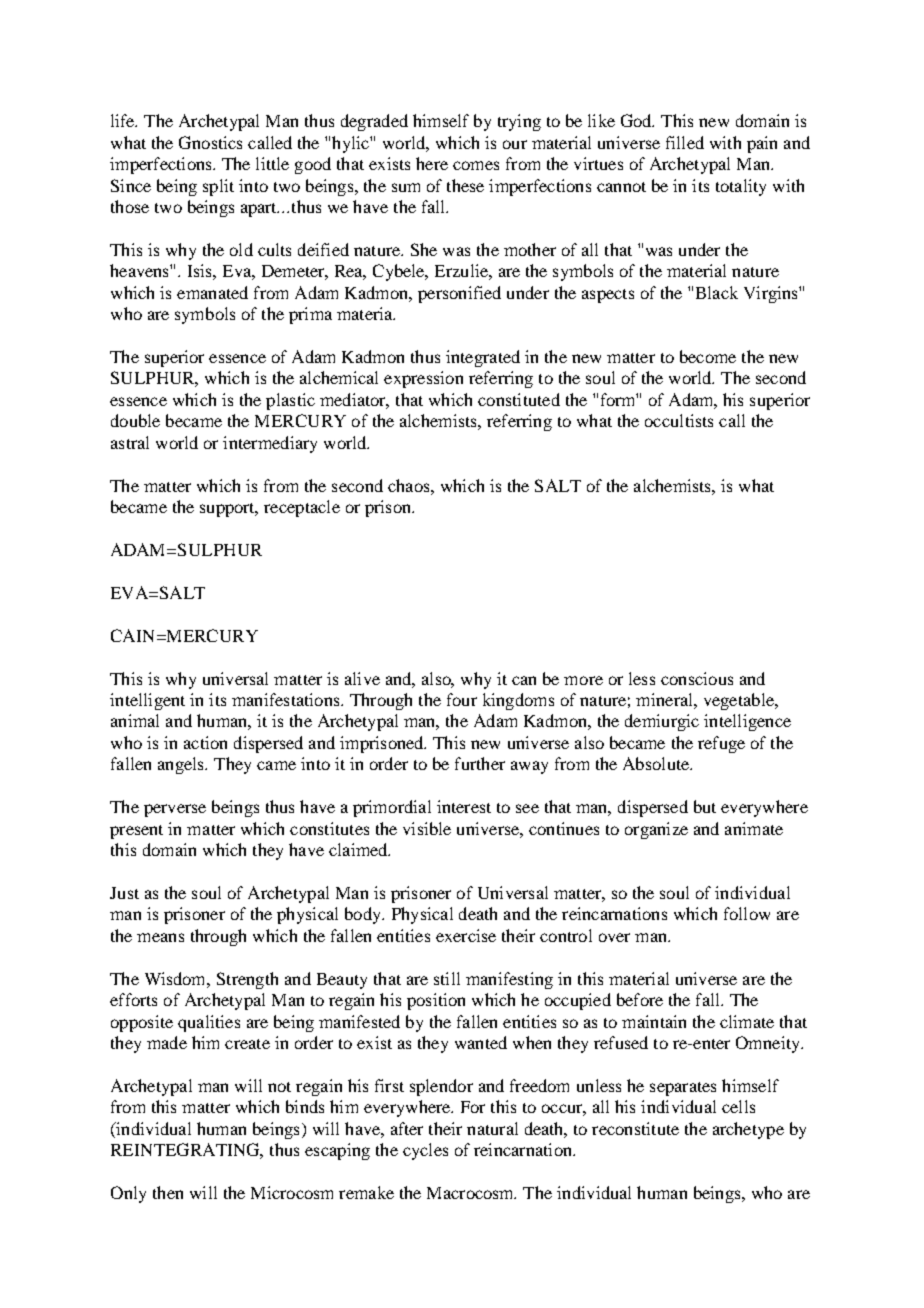  Describe the element at coordinates (685, 142) in the screenshot. I see `filled` at that location.
